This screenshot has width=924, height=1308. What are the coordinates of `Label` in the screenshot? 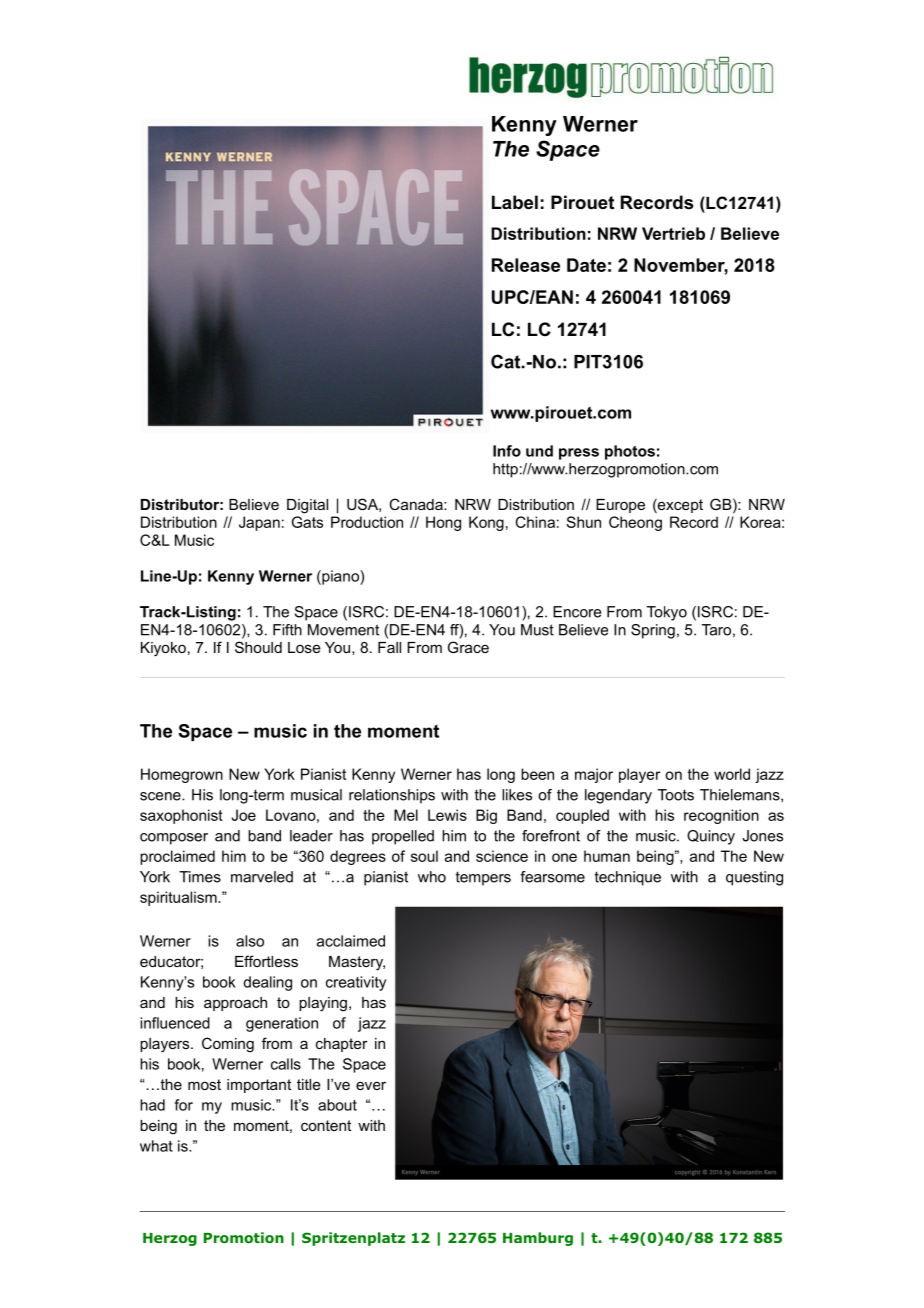 It's located at (515, 202).
